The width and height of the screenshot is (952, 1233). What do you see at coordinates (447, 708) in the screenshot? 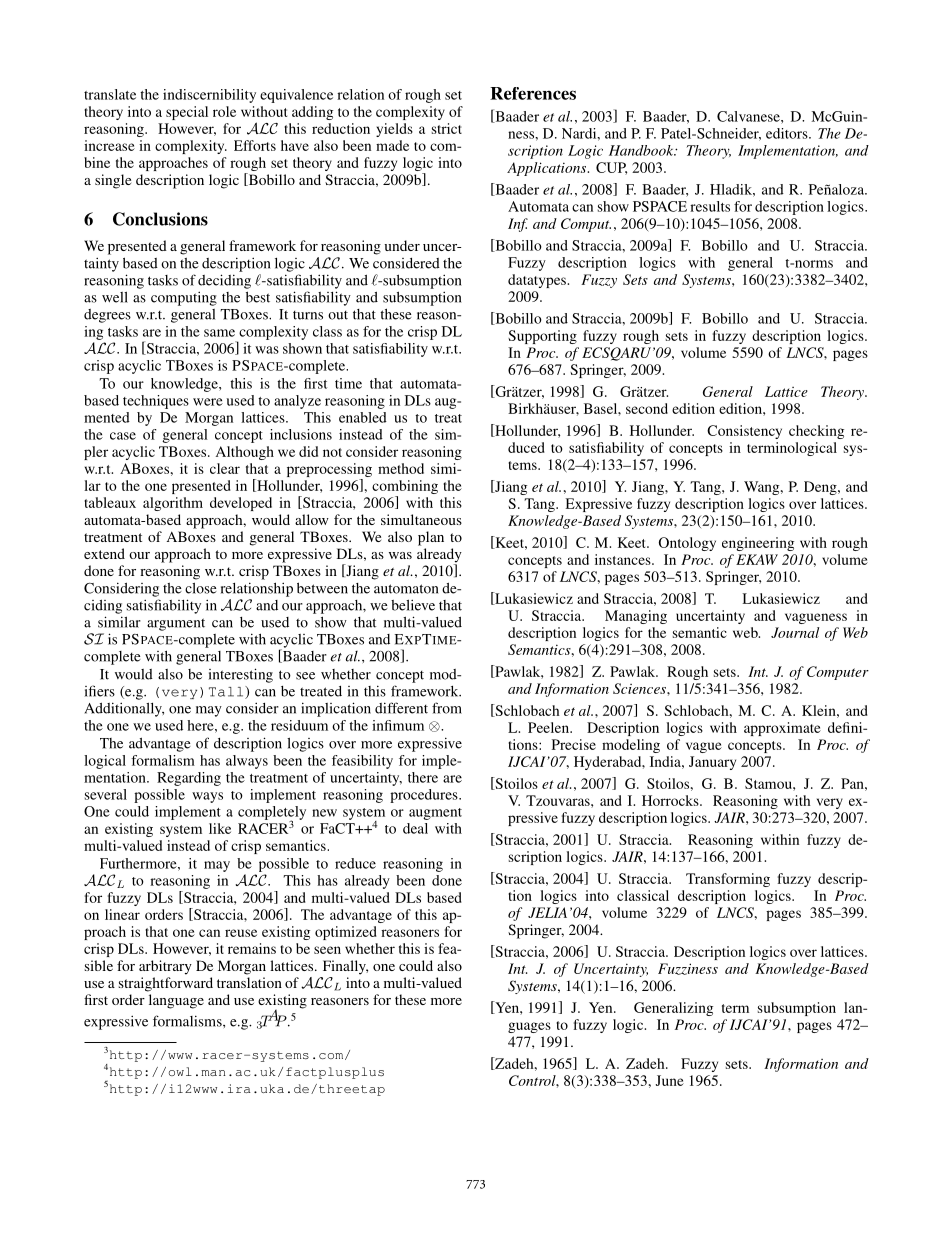
I see `from` at bounding box center [447, 708].
